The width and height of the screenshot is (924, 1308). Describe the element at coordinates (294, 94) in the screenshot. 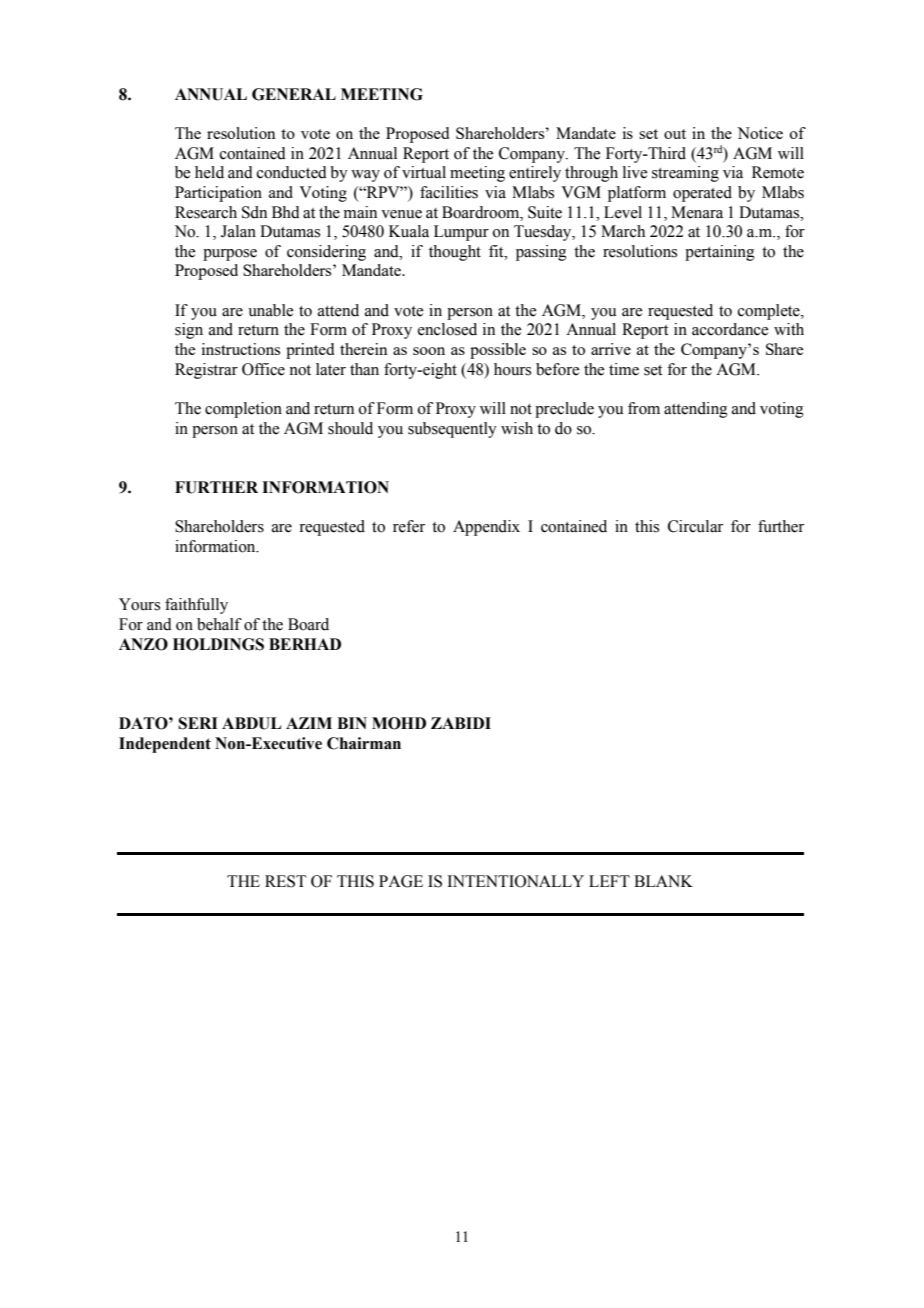

I see `GENERAL` at that location.
